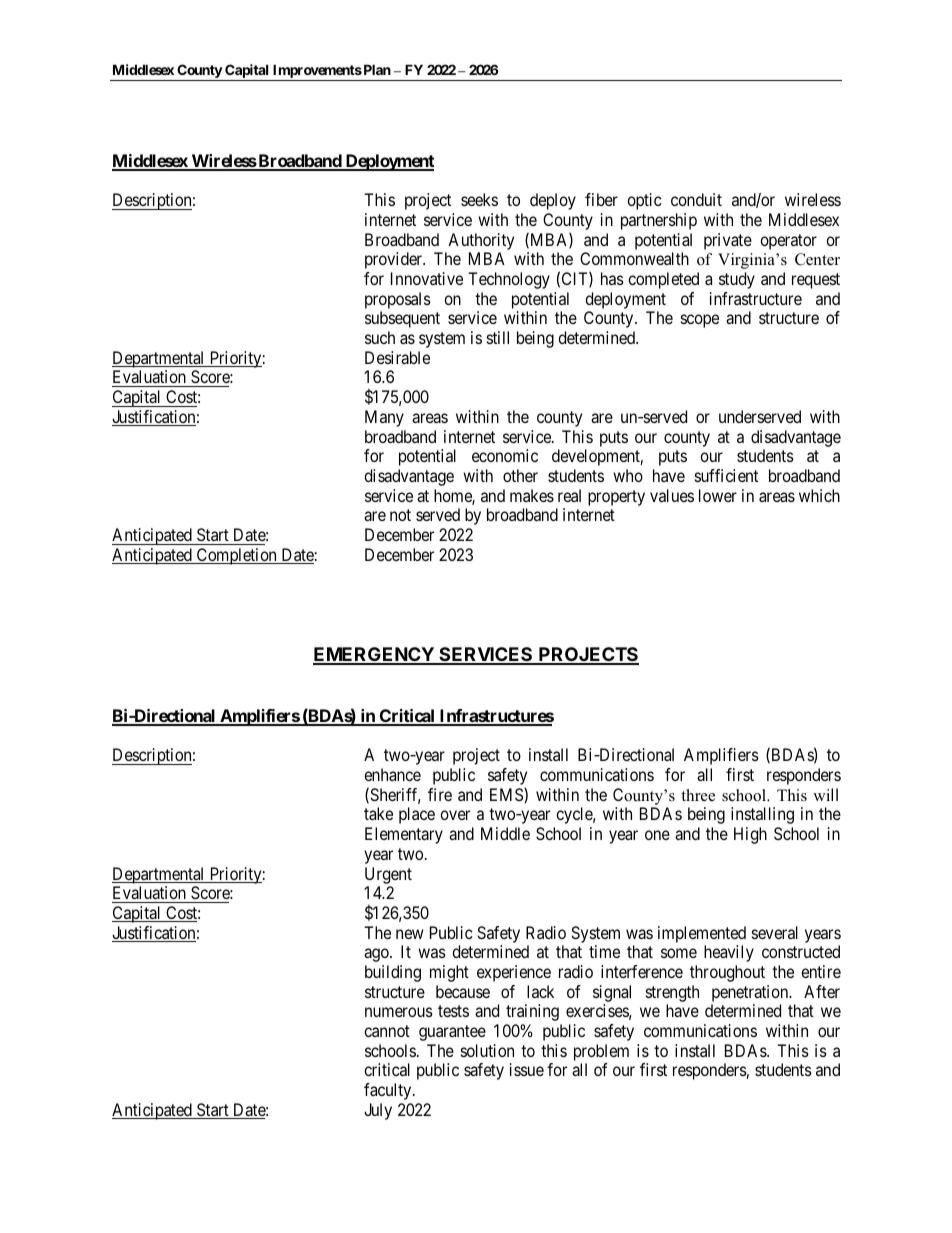 The width and height of the document is (952, 1233). Describe the element at coordinates (378, 1111) in the document. I see `July` at that location.
